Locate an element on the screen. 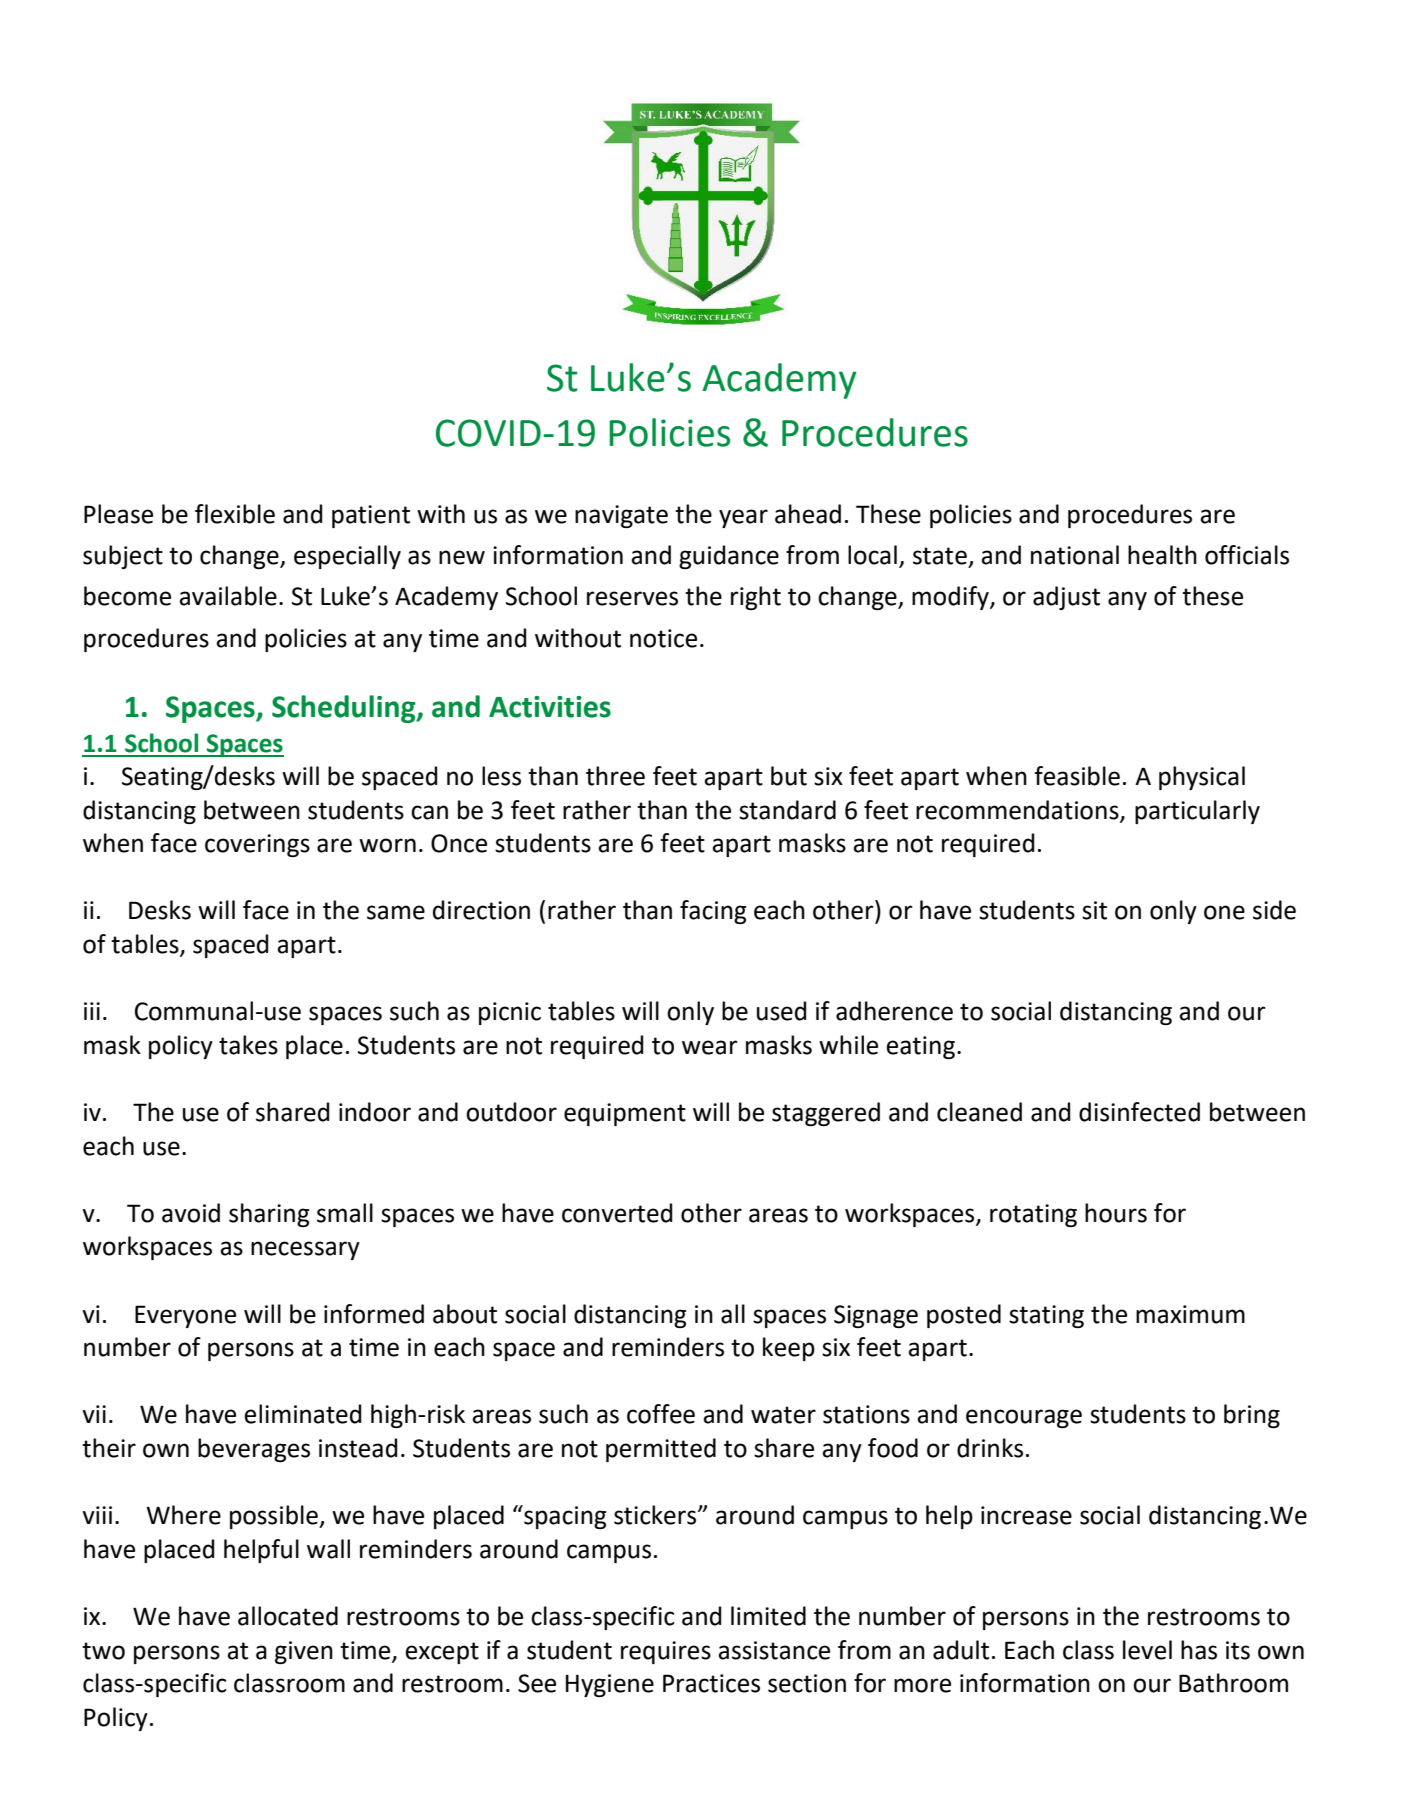 Image resolution: width=1403 pixels, height=1816 pixels. takes is located at coordinates (248, 1045).
